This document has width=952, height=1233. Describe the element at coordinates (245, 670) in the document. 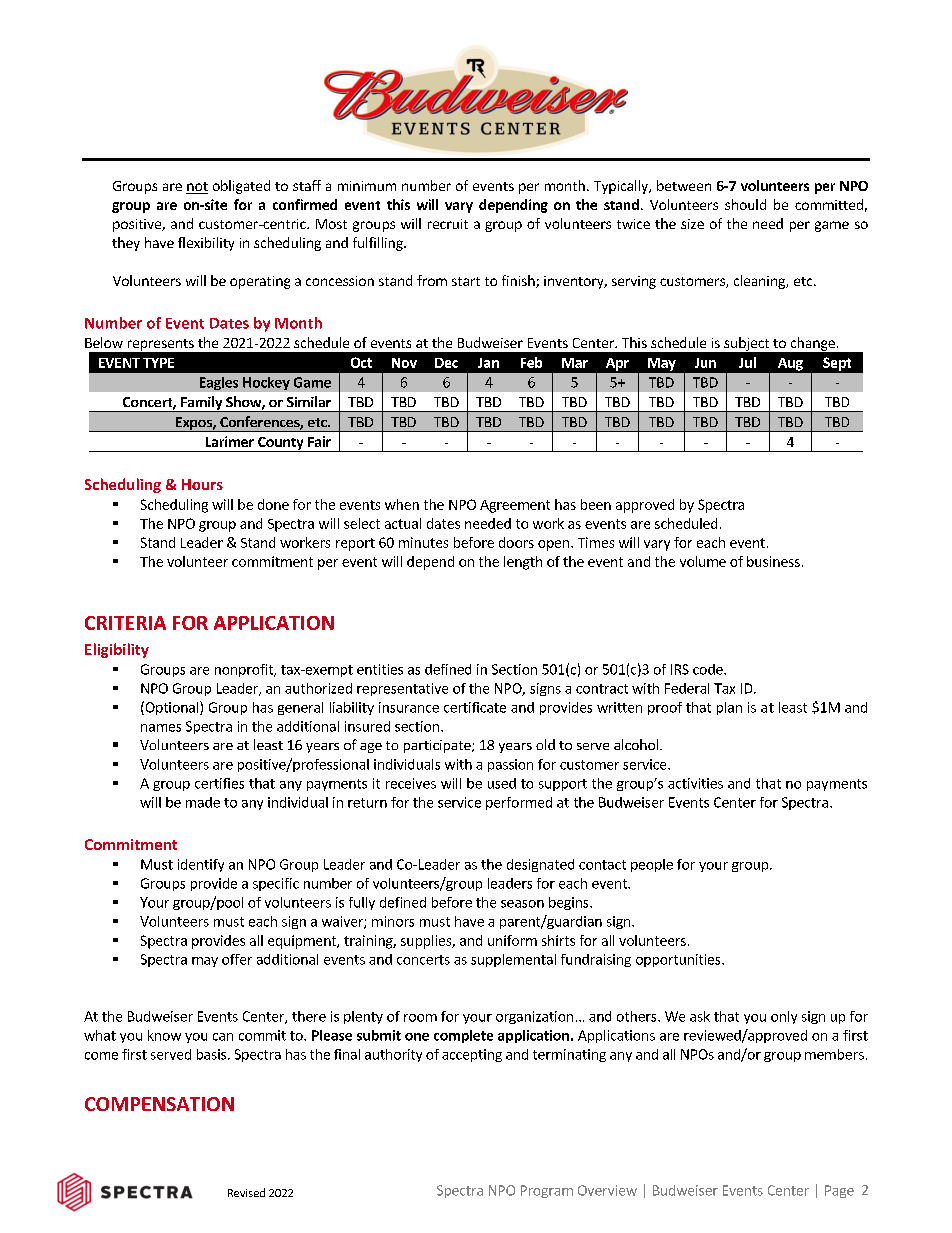

I see `nonprofit` at that location.
